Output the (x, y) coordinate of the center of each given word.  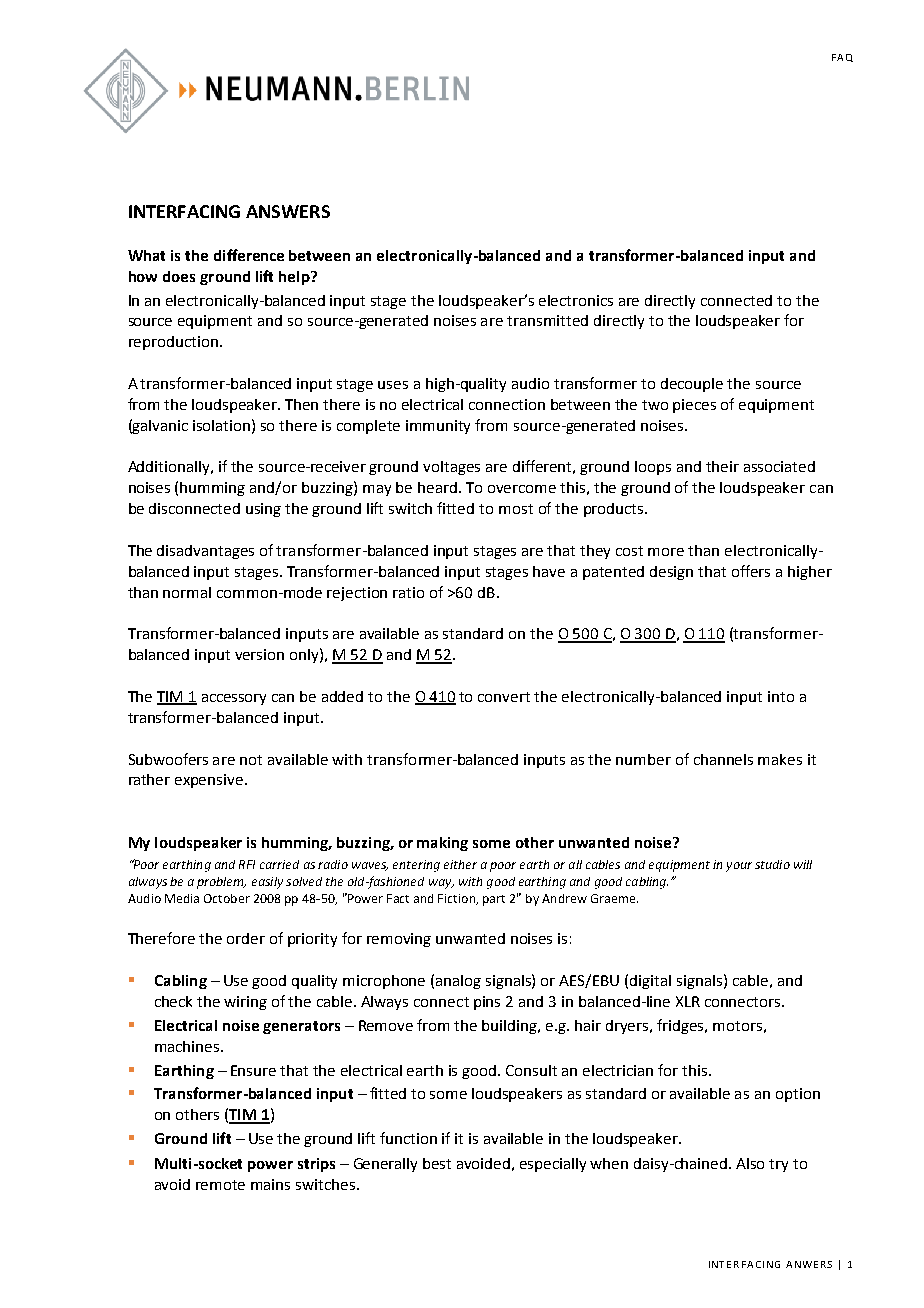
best (437, 1163)
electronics (576, 300)
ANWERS (809, 1264)
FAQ (842, 58)
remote (220, 1185)
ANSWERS (288, 211)
